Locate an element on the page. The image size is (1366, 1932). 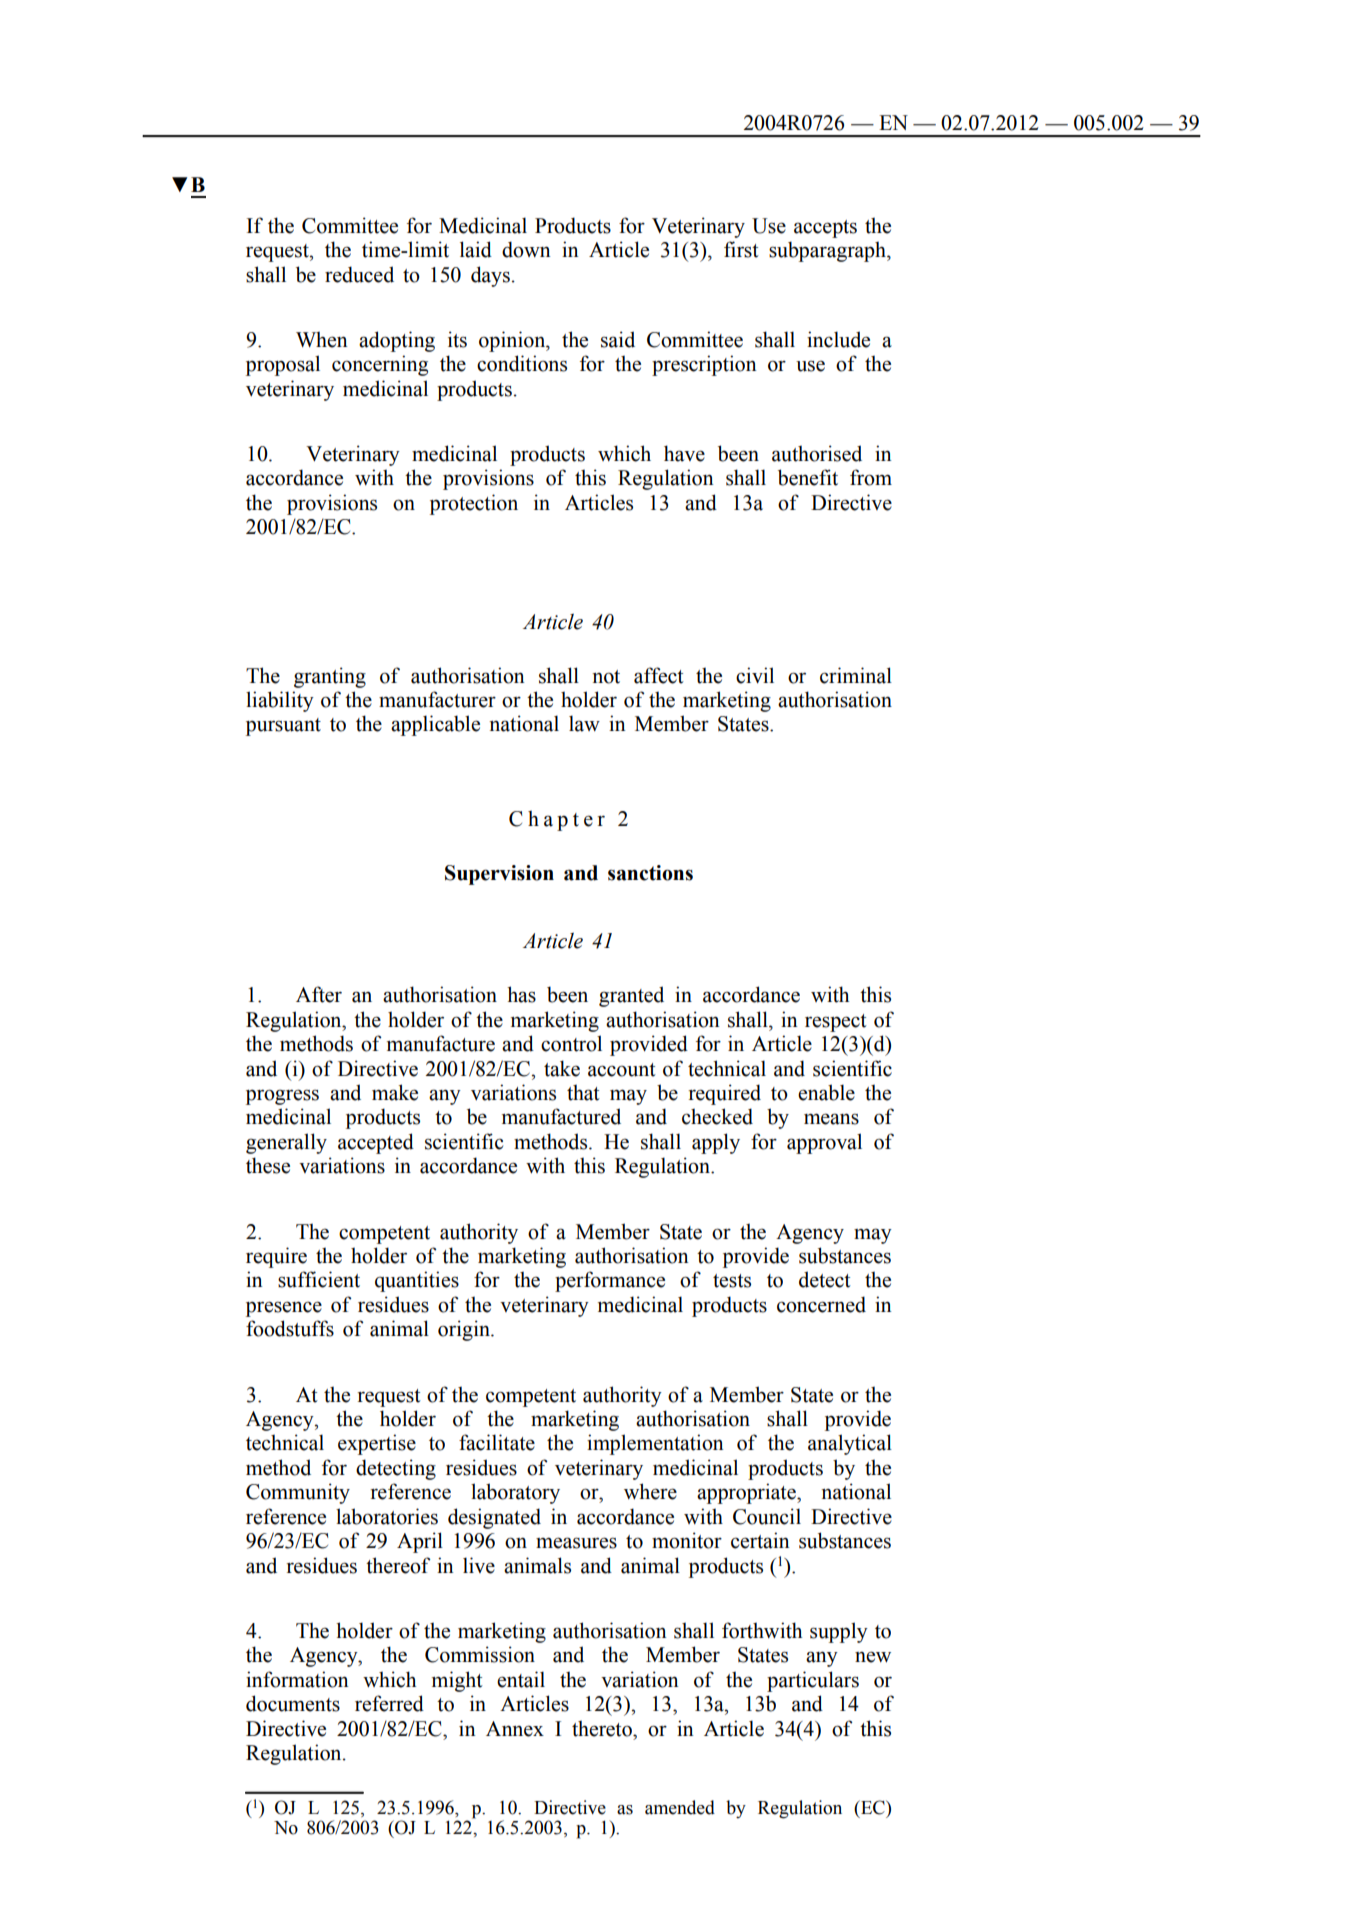
granting is located at coordinates (330, 677).
